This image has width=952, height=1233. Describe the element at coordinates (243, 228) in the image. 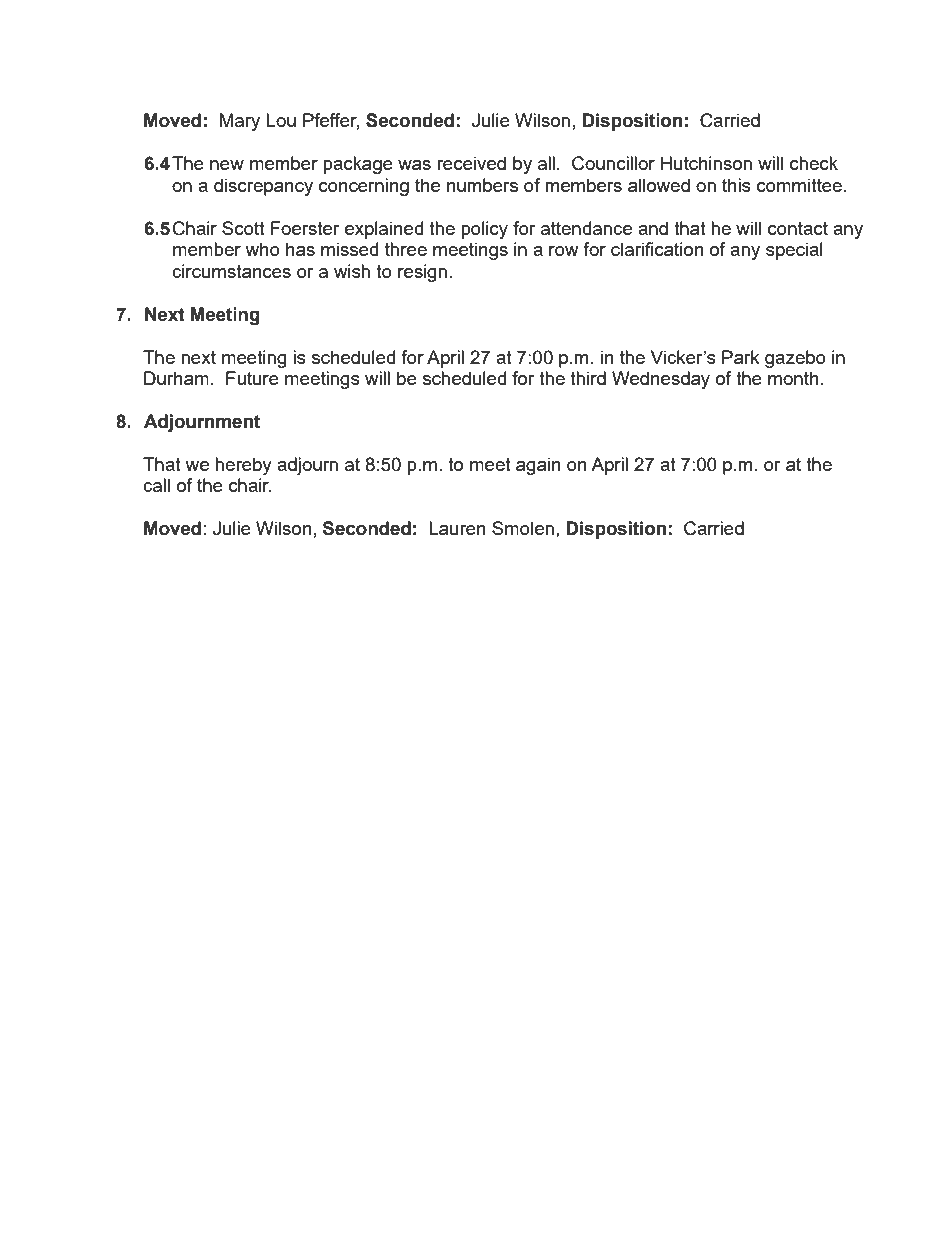

I see `Scott` at that location.
